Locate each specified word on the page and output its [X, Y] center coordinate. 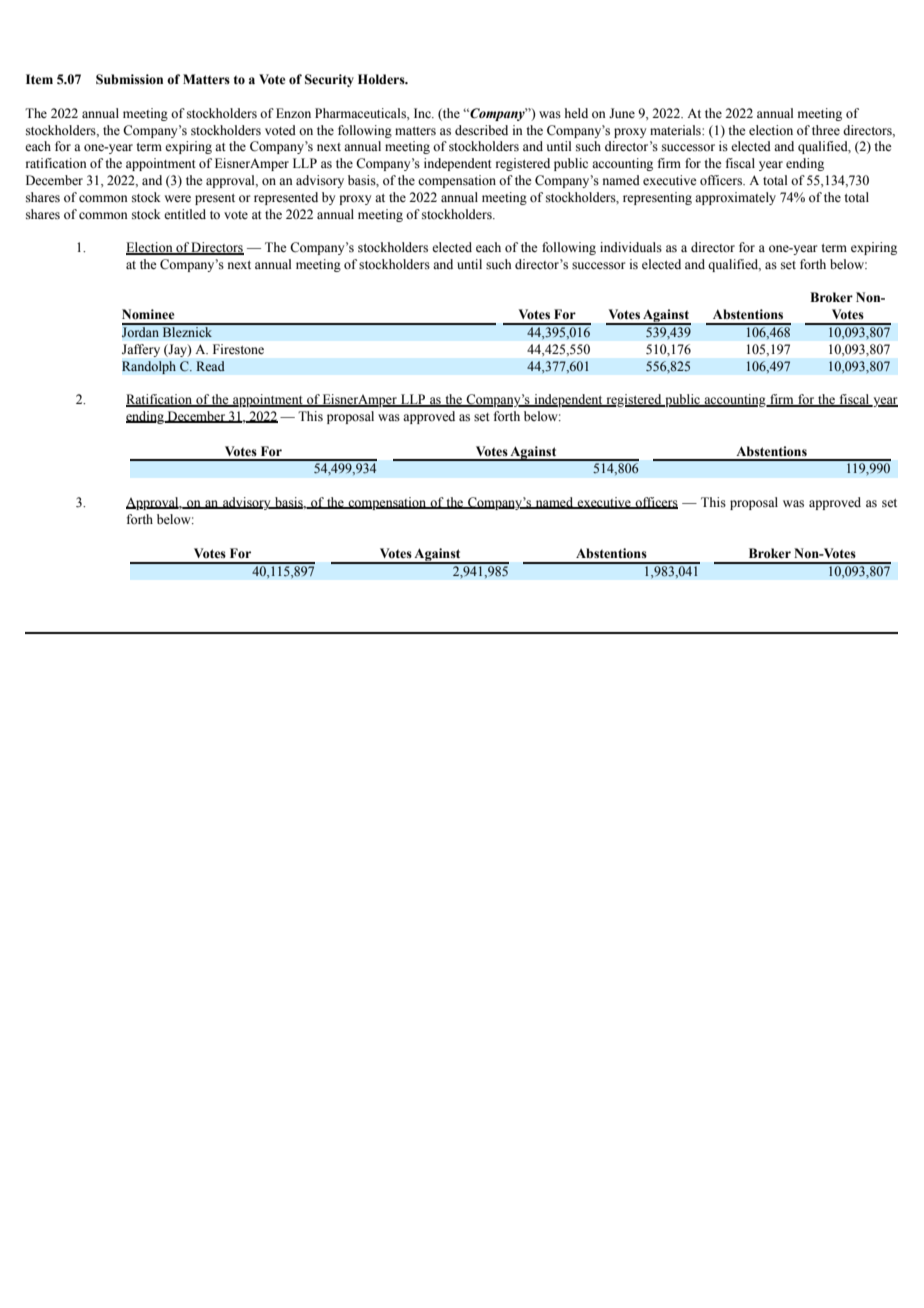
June [622, 113]
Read [210, 366]
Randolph [149, 367]
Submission [129, 79]
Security [329, 80]
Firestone [238, 349]
